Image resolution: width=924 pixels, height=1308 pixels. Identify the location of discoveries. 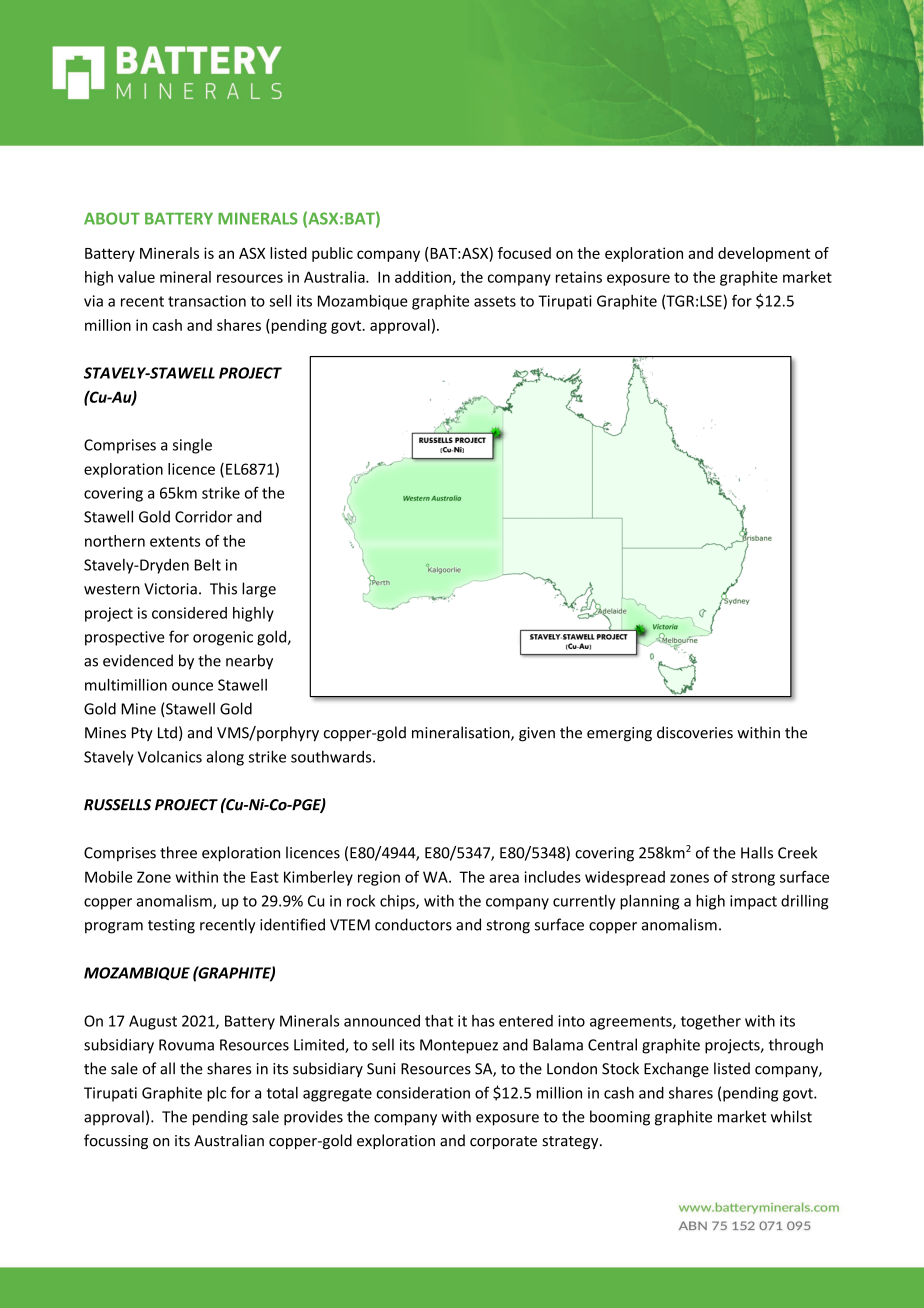
(695, 732).
